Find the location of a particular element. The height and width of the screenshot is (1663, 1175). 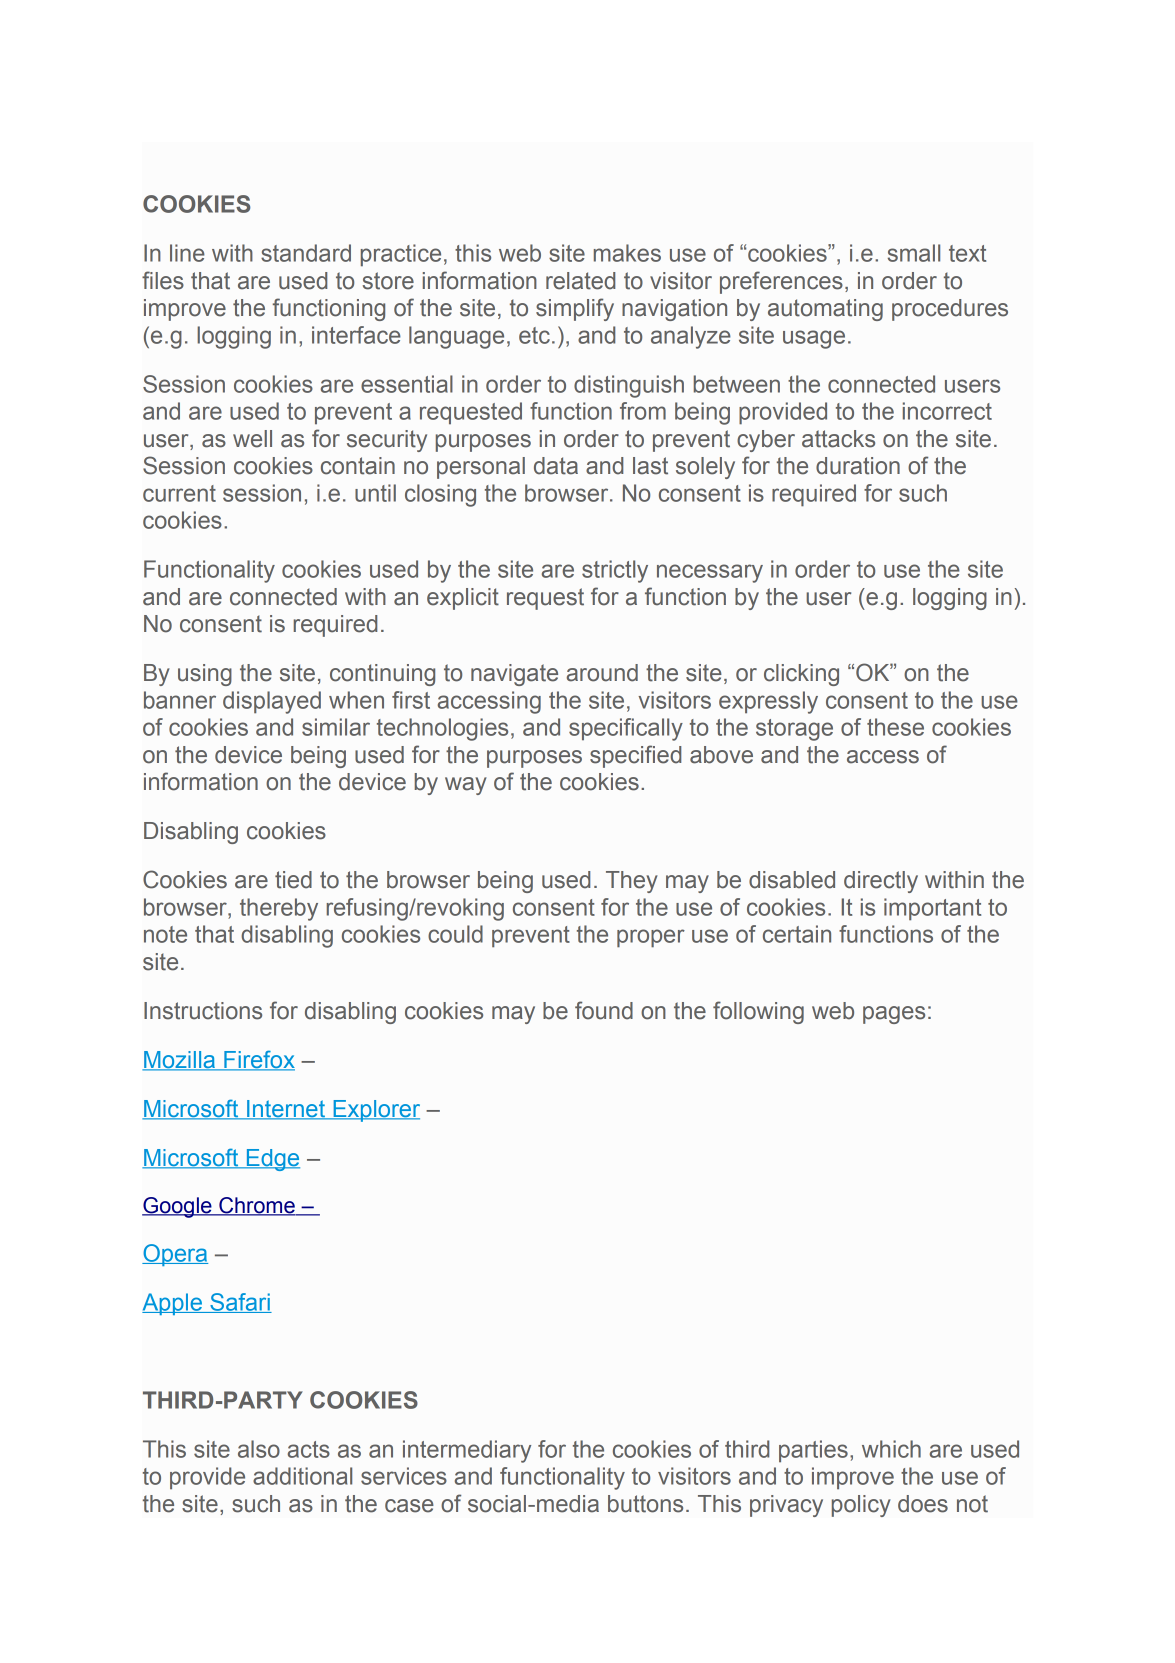

these is located at coordinates (895, 727).
